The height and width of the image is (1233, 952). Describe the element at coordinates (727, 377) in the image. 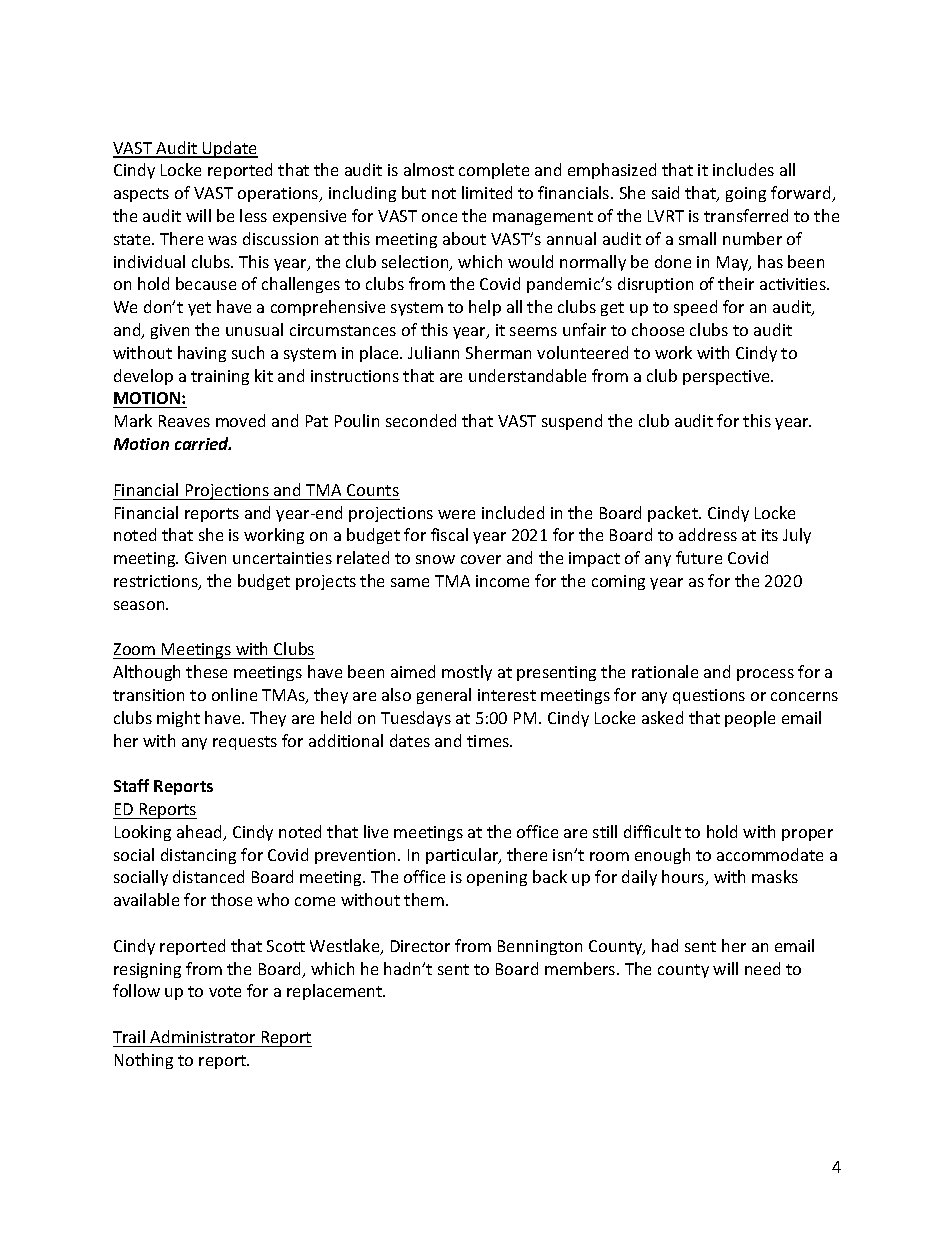

I see `perspective` at that location.
